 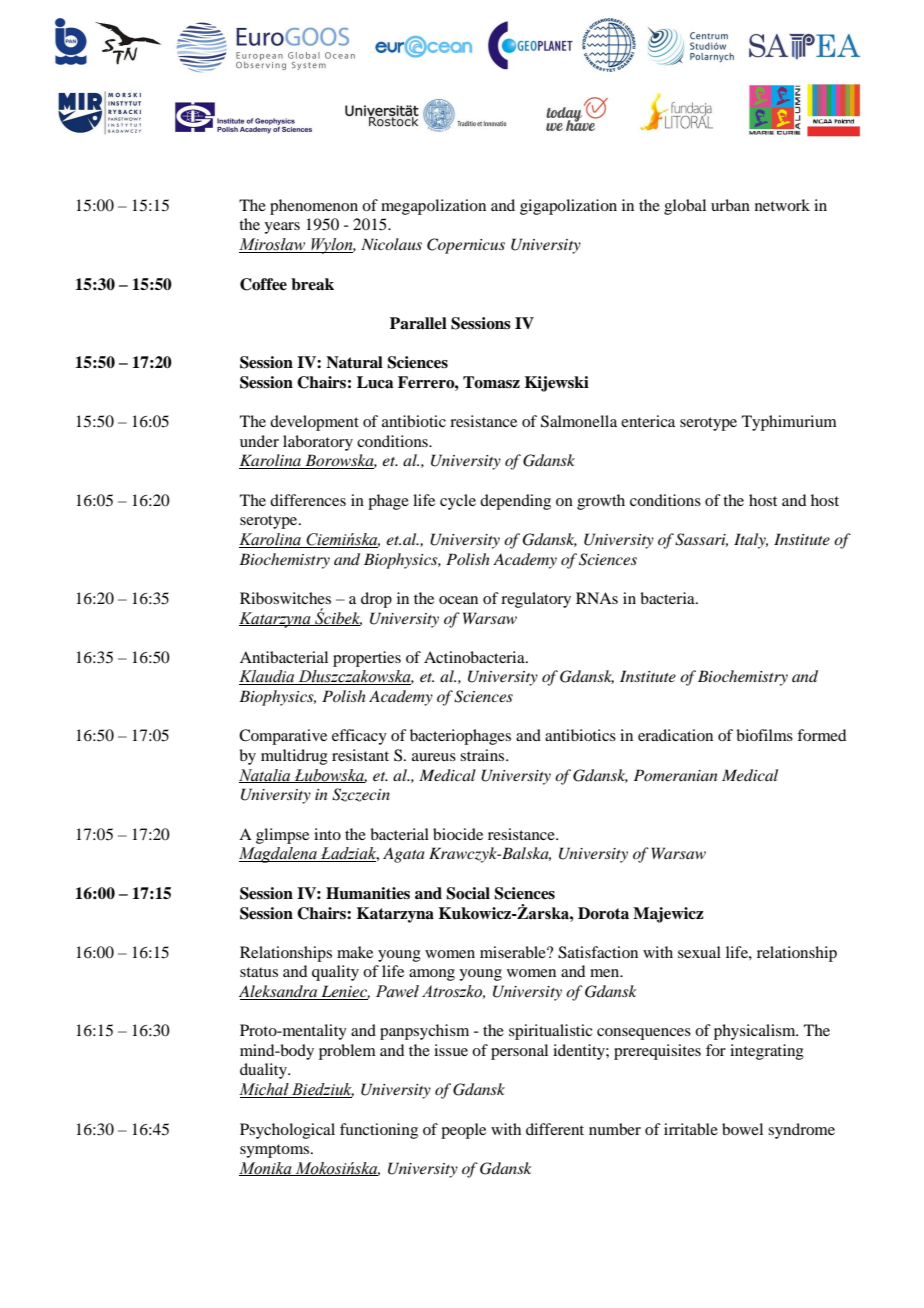 I want to click on urban, so click(x=730, y=205).
